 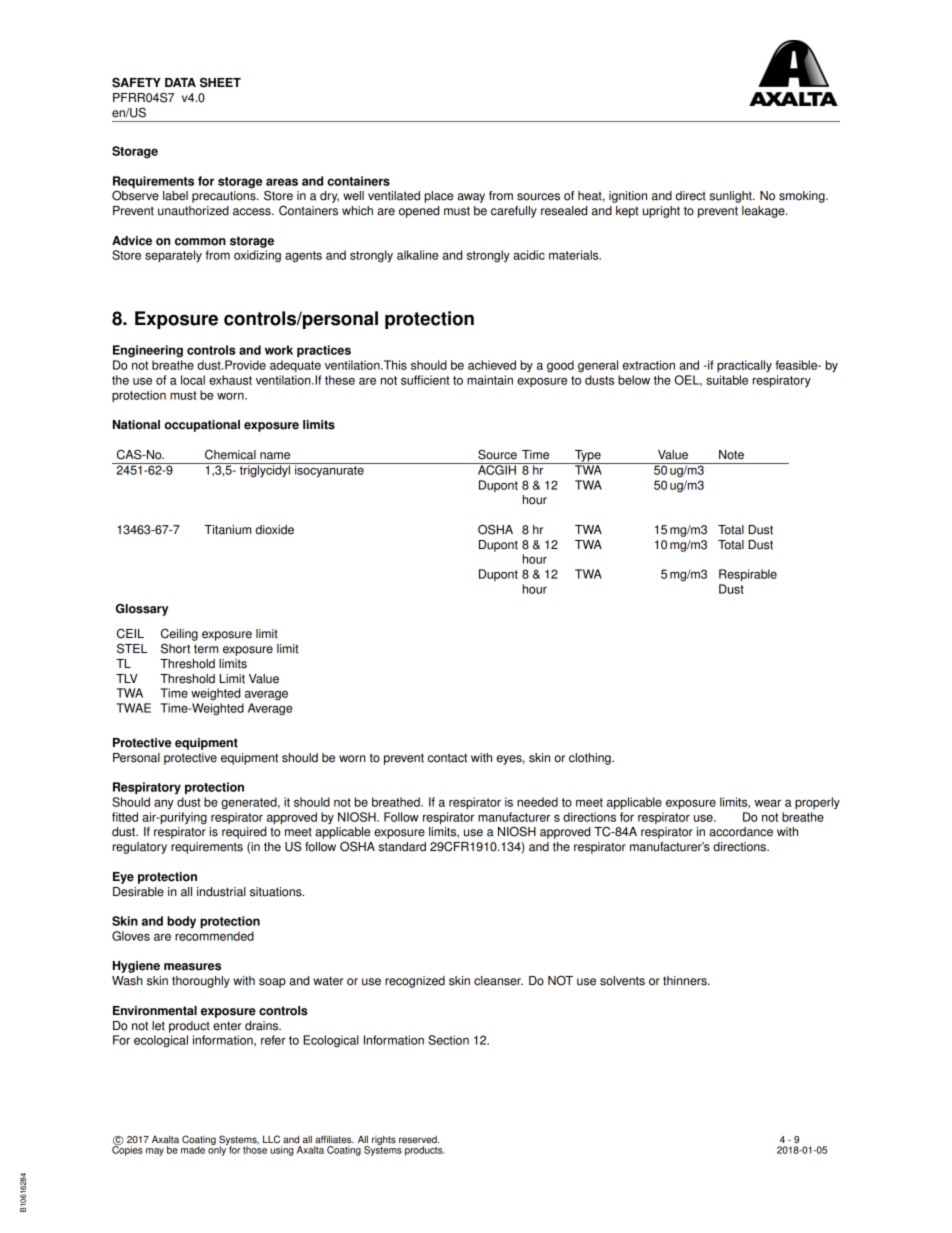 What do you see at coordinates (419, 1140) in the image?
I see `reserved` at bounding box center [419, 1140].
